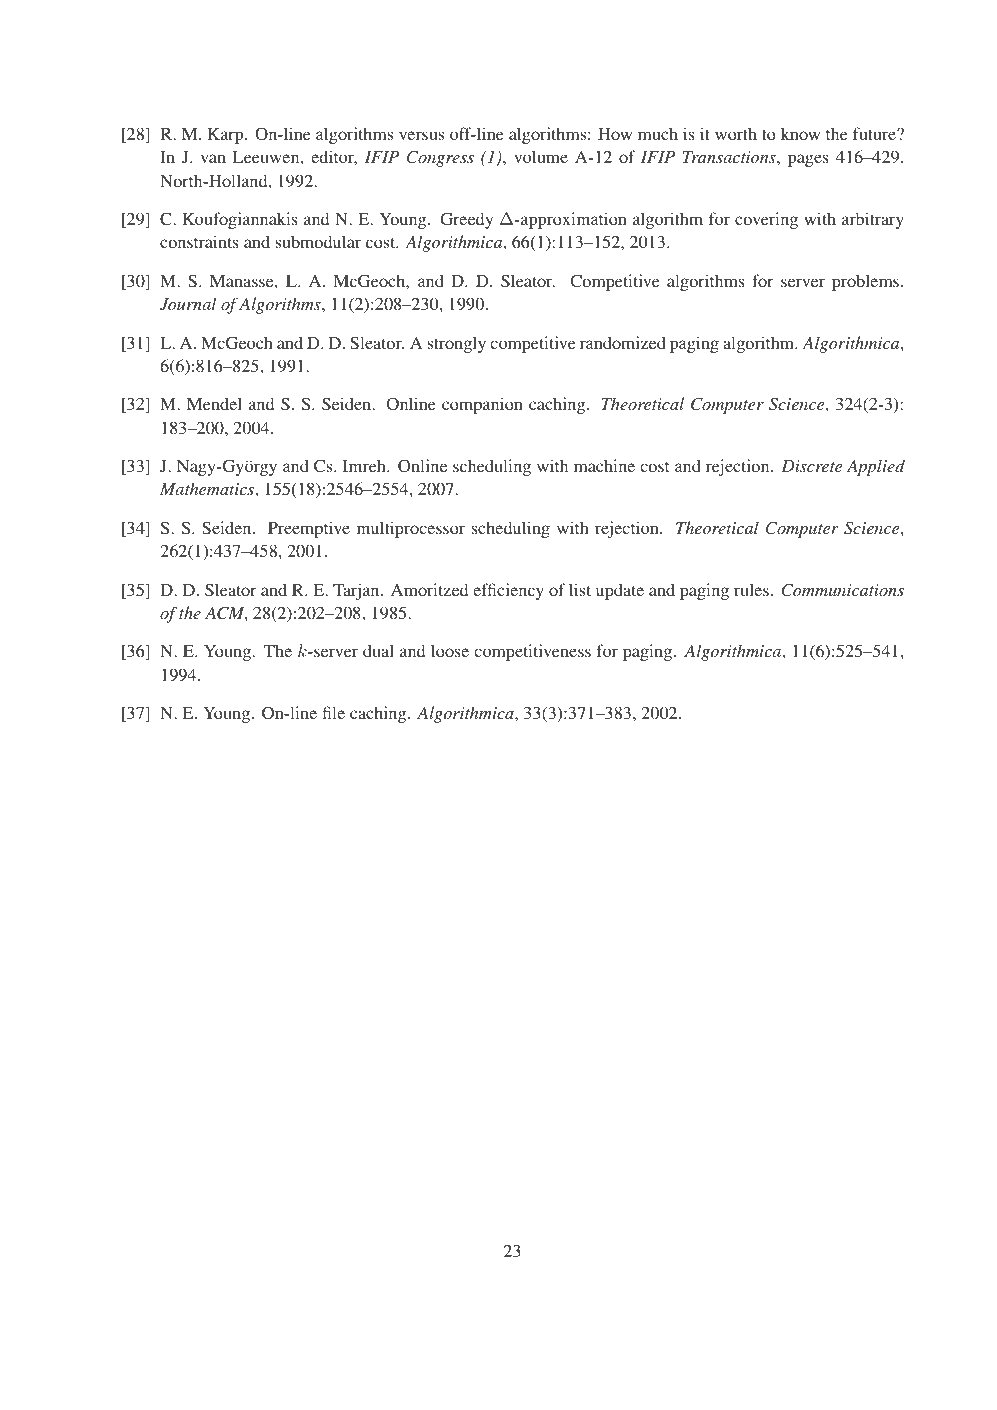 The height and width of the screenshot is (1410, 997). I want to click on multiprocessor, so click(411, 529).
